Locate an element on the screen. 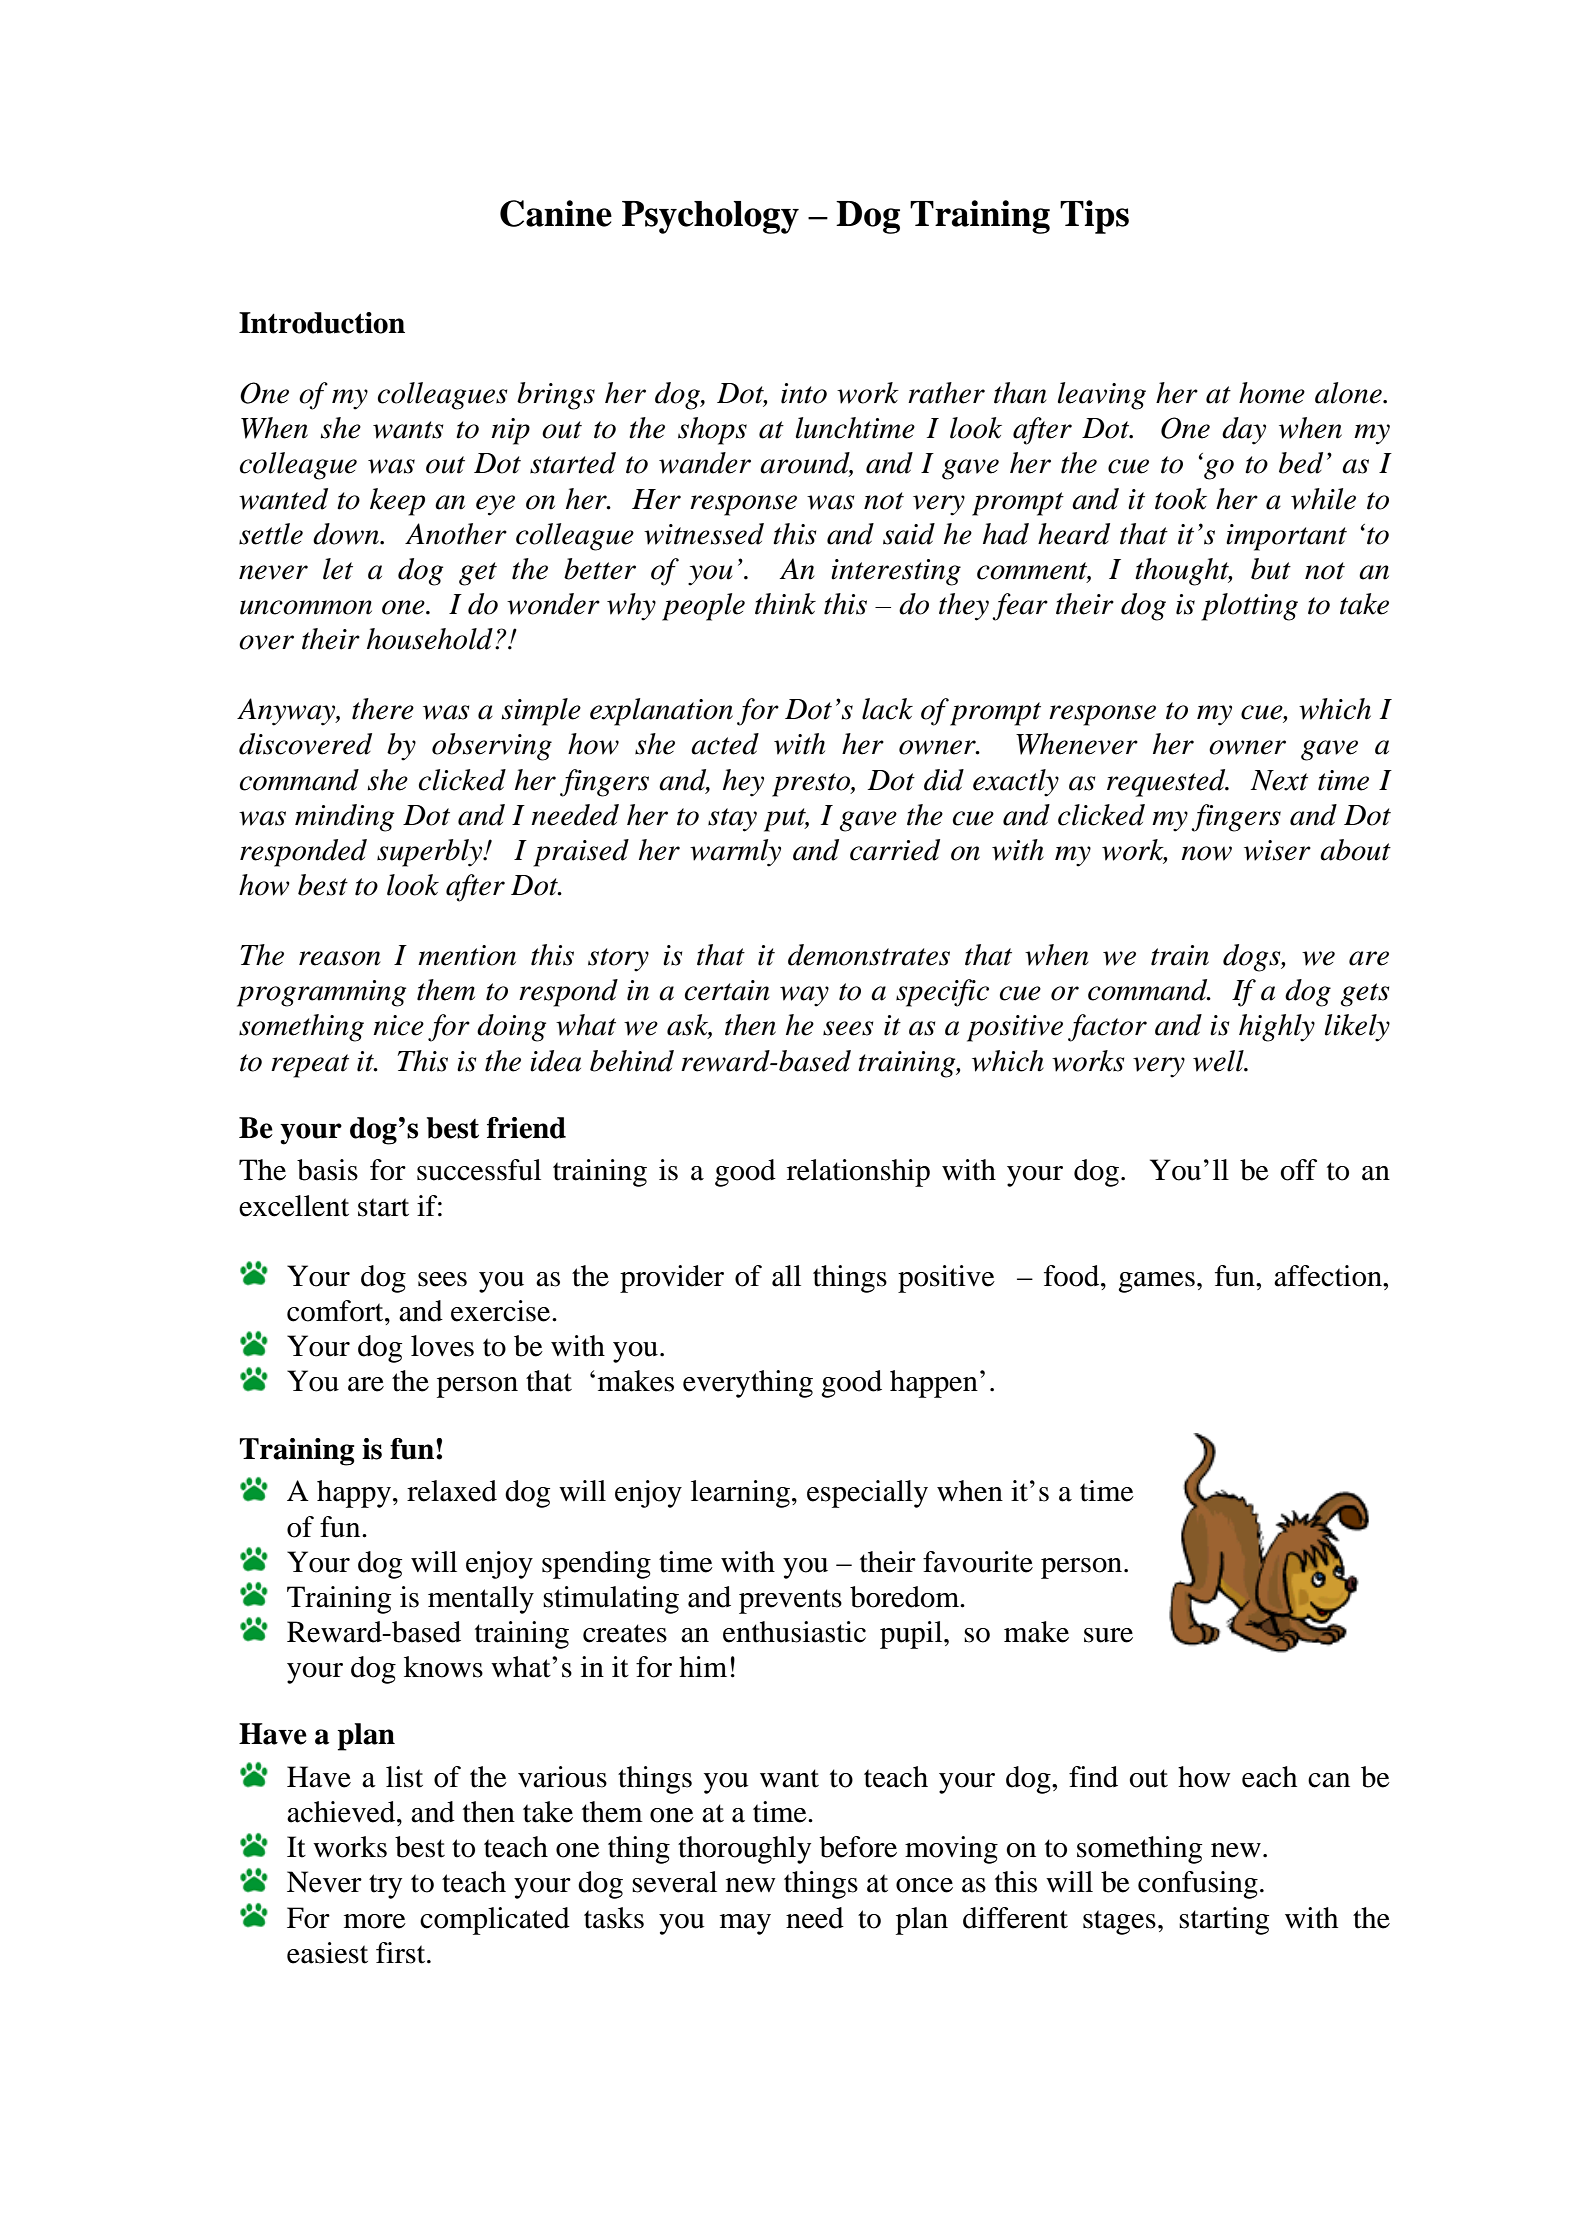 This screenshot has width=1581, height=2237. plotting is located at coordinates (1249, 607).
